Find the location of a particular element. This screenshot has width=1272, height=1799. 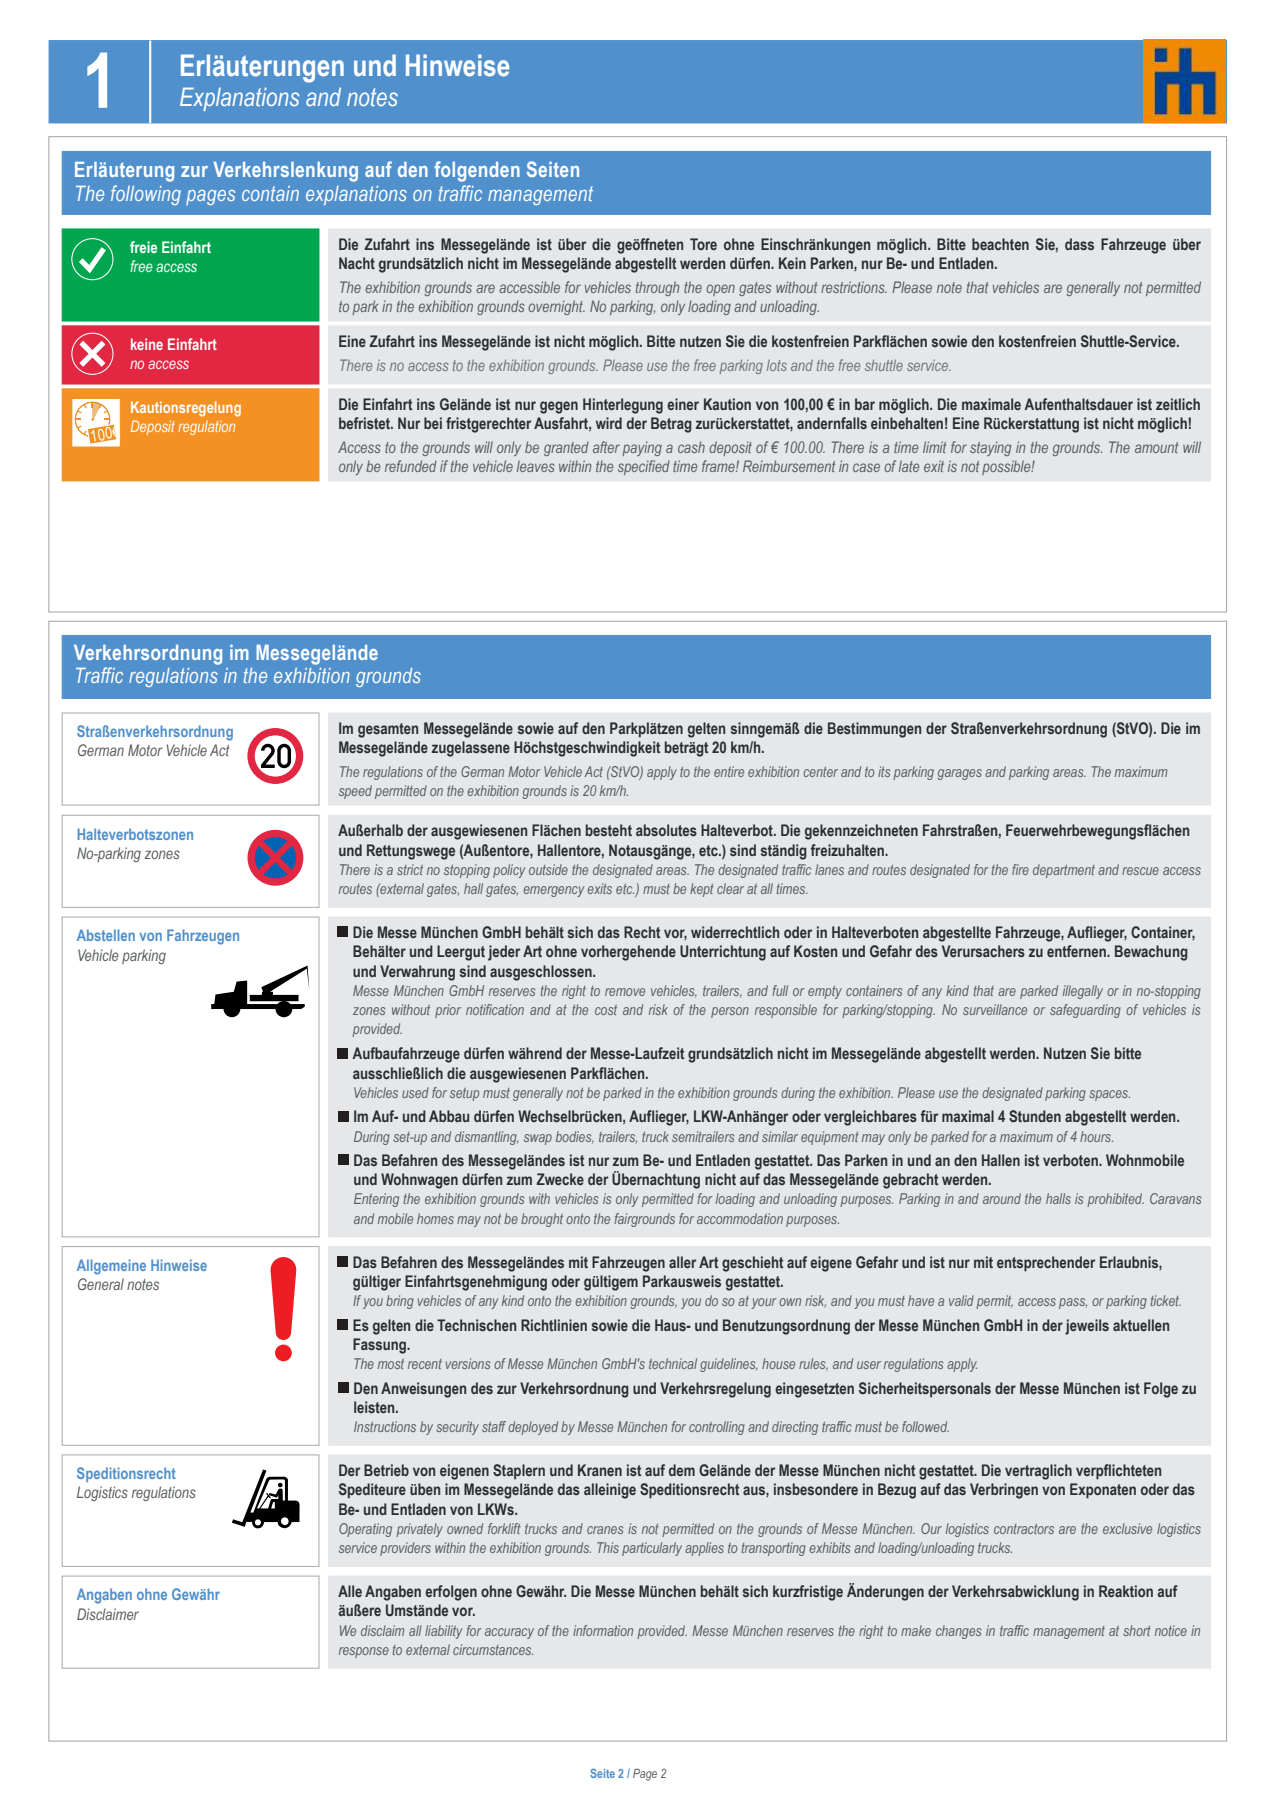

department is located at coordinates (1064, 871).
